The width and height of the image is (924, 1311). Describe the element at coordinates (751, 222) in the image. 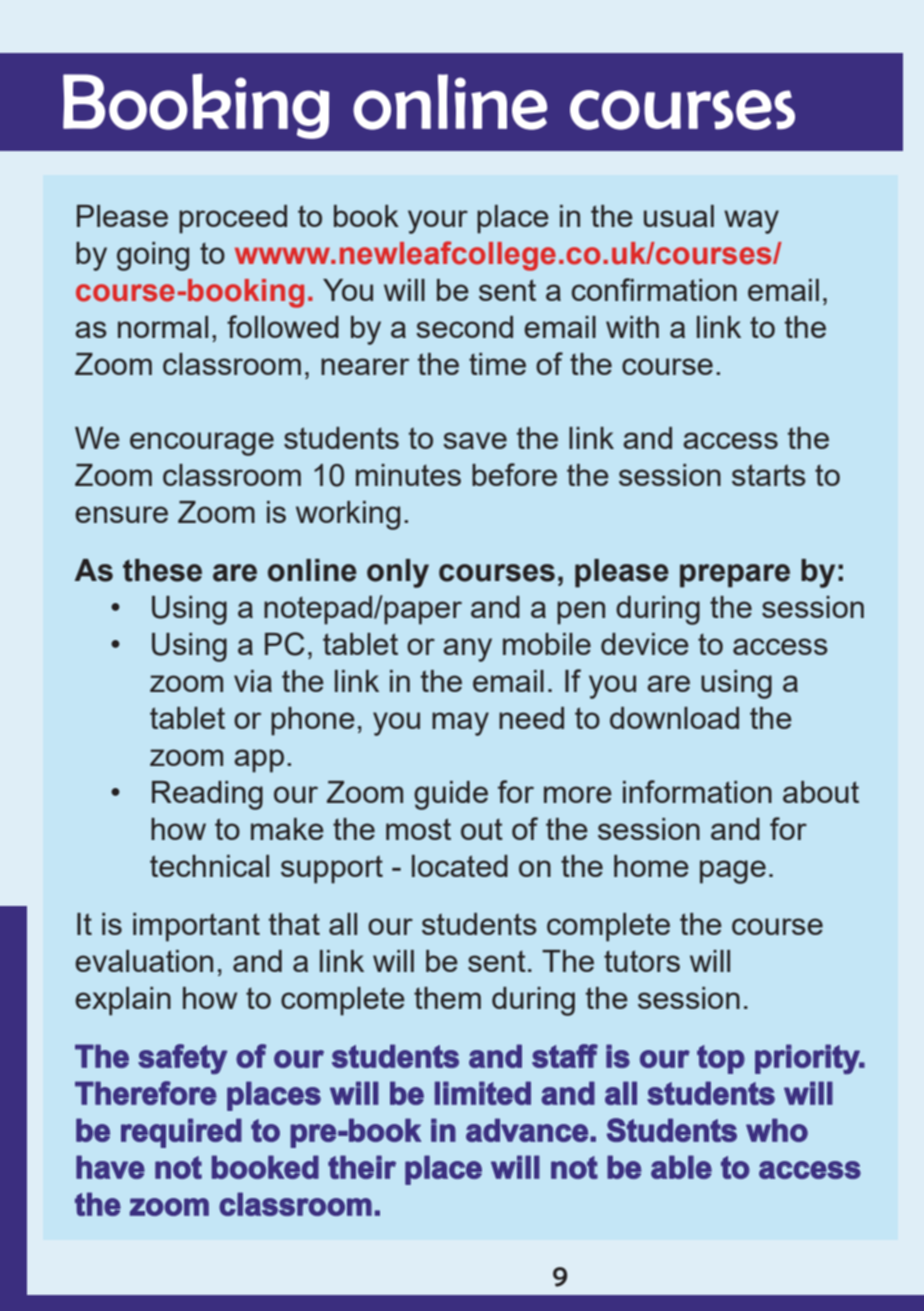

I see `way` at that location.
